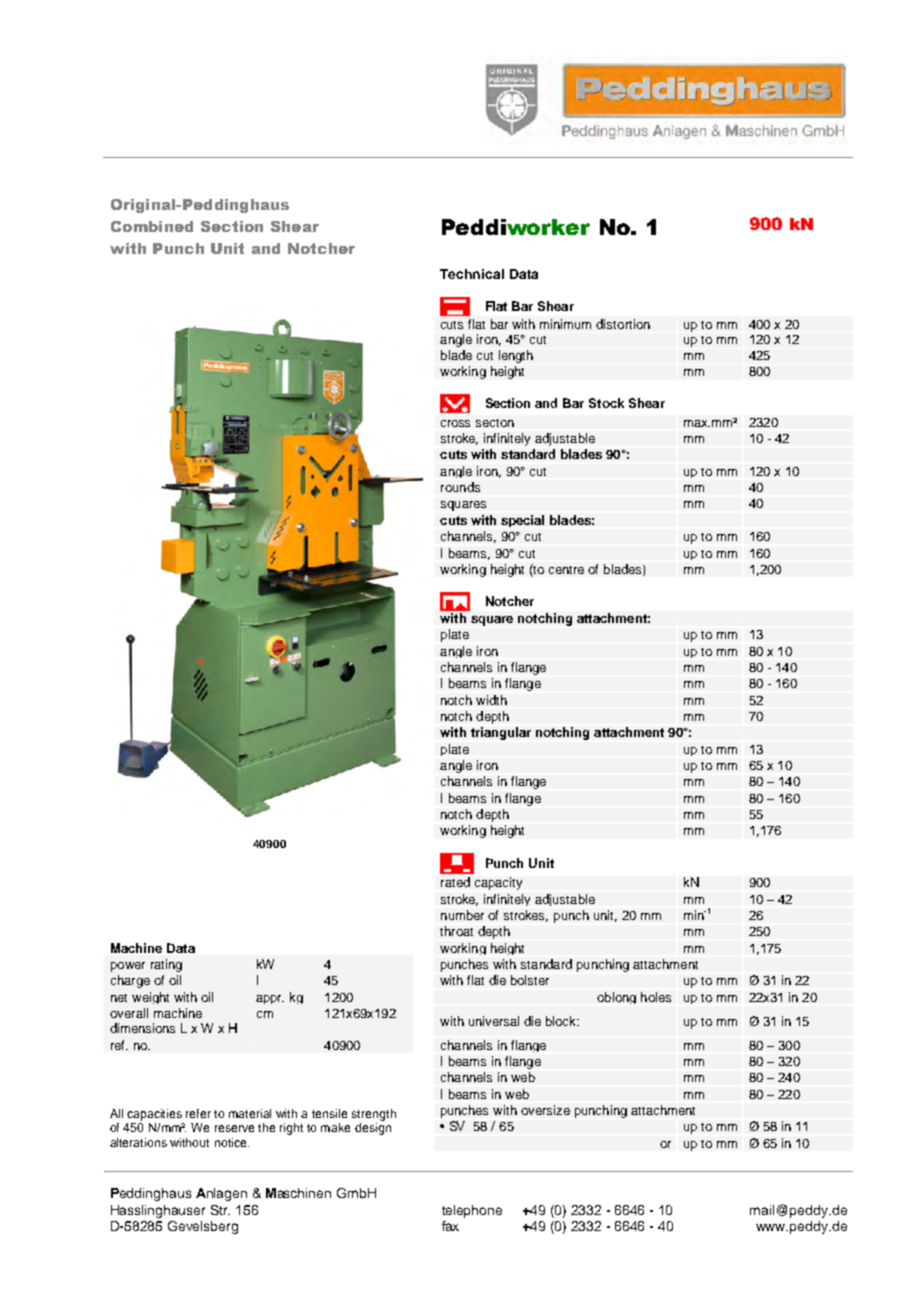 This document has width=924, height=1308. I want to click on Combined, so click(152, 226).
